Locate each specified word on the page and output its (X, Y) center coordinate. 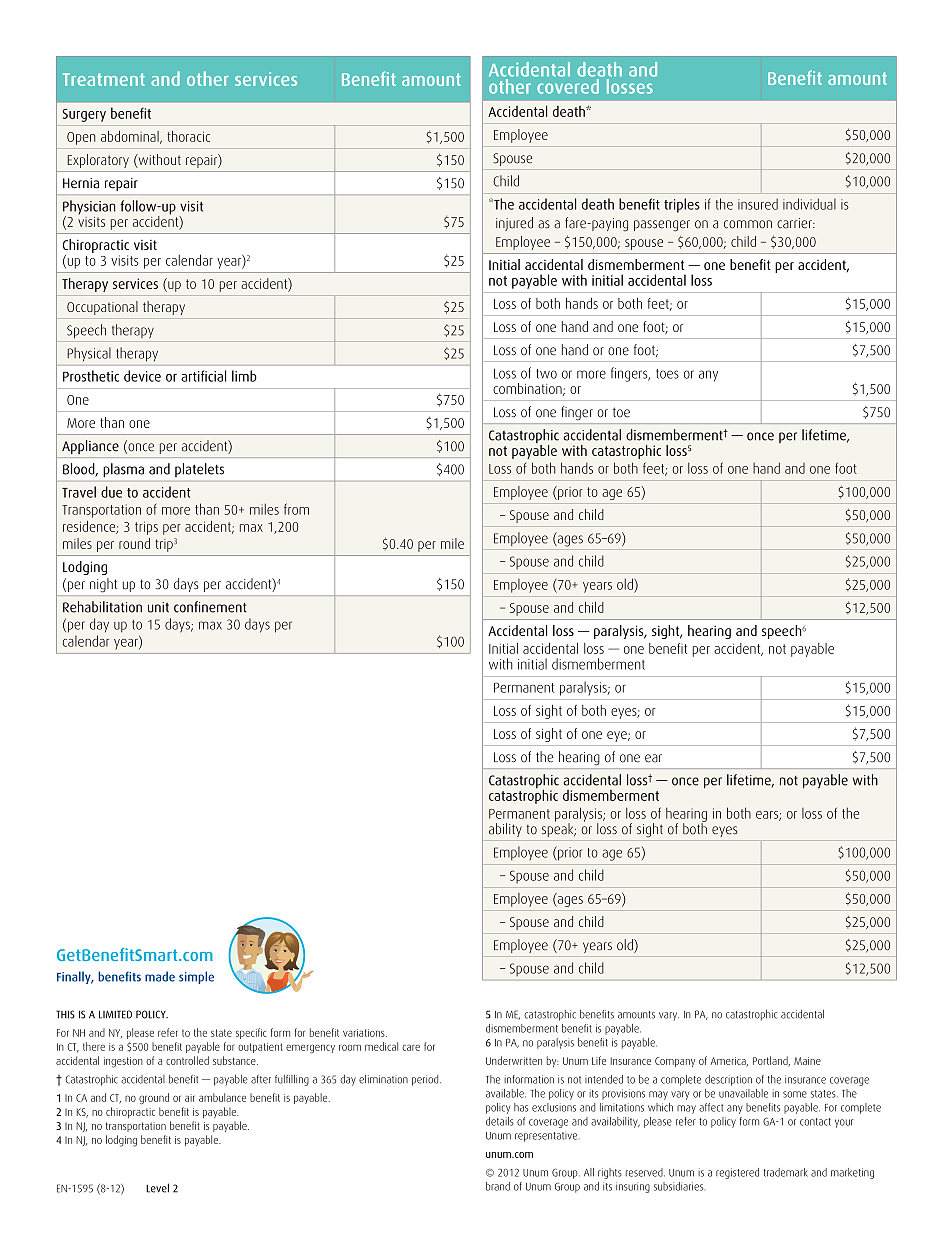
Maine (807, 1061)
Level (157, 1188)
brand (498, 1186)
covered (568, 85)
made (160, 976)
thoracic (188, 136)
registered (737, 1173)
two (546, 374)
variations (365, 1033)
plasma (124, 470)
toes (667, 374)
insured (758, 204)
